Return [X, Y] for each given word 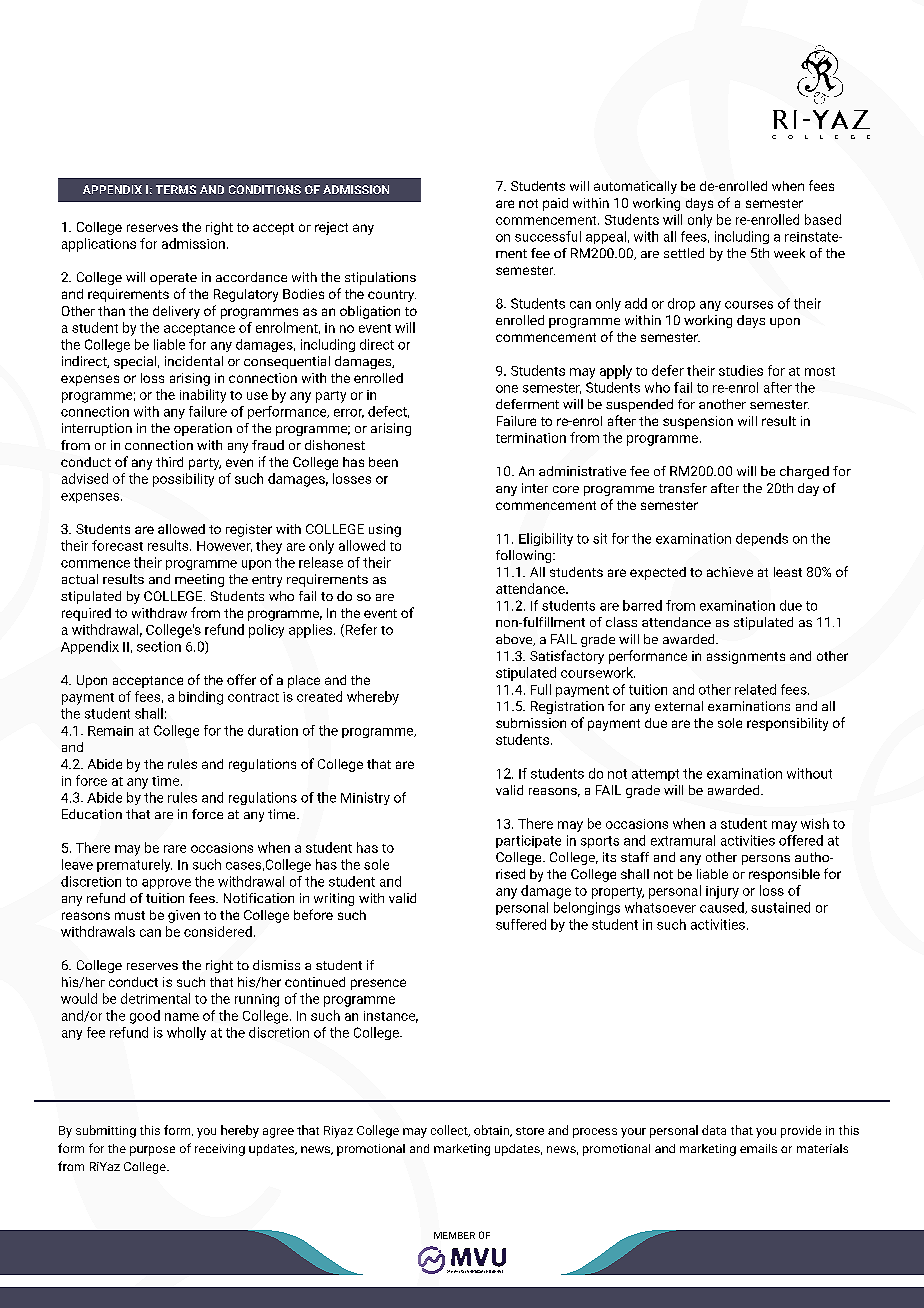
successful [548, 236]
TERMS [176, 189]
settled [684, 253]
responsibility [787, 724]
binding [201, 698]
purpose [152, 1151]
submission [531, 723]
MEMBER [454, 1235]
